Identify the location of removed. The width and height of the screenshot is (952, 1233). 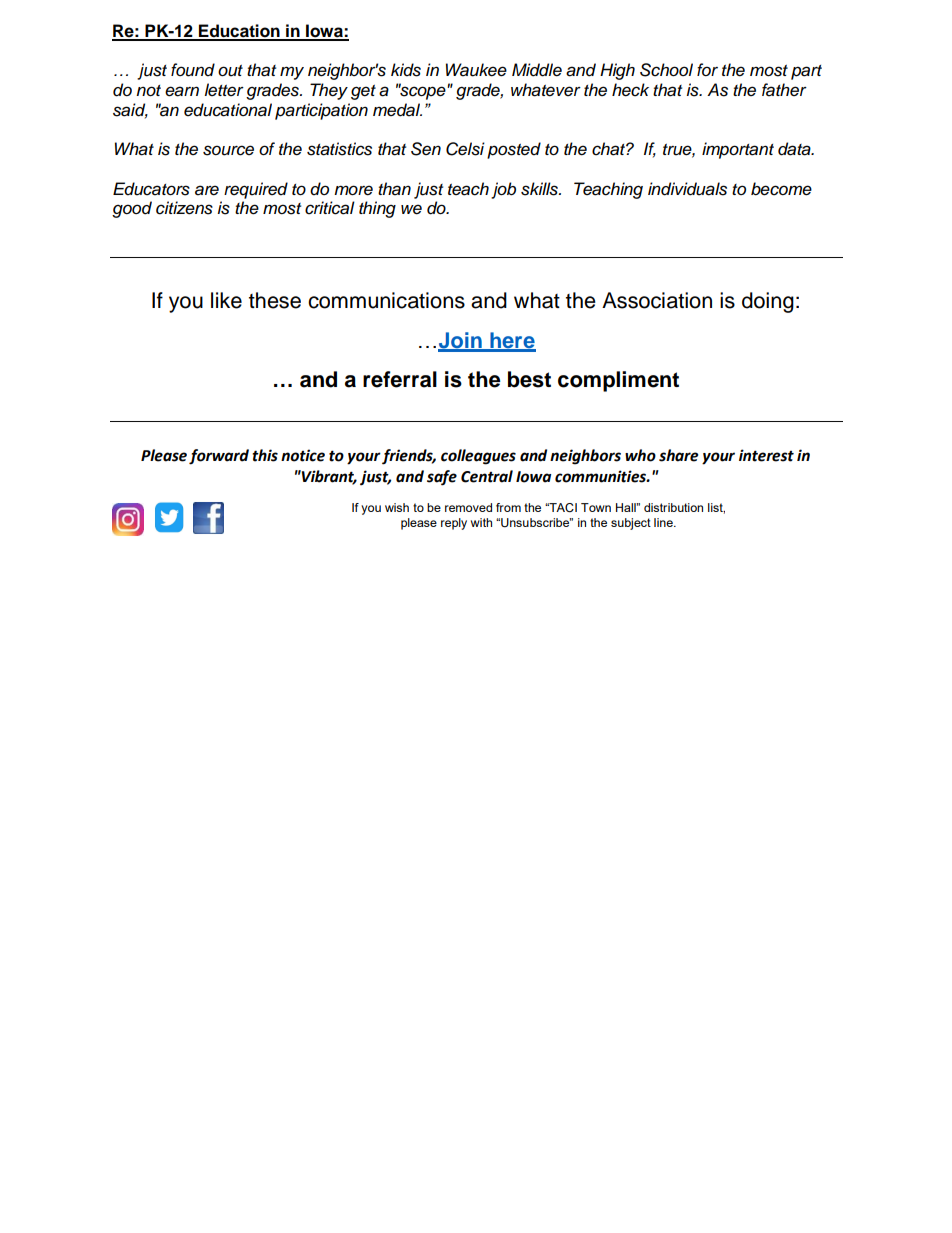
(468, 507).
